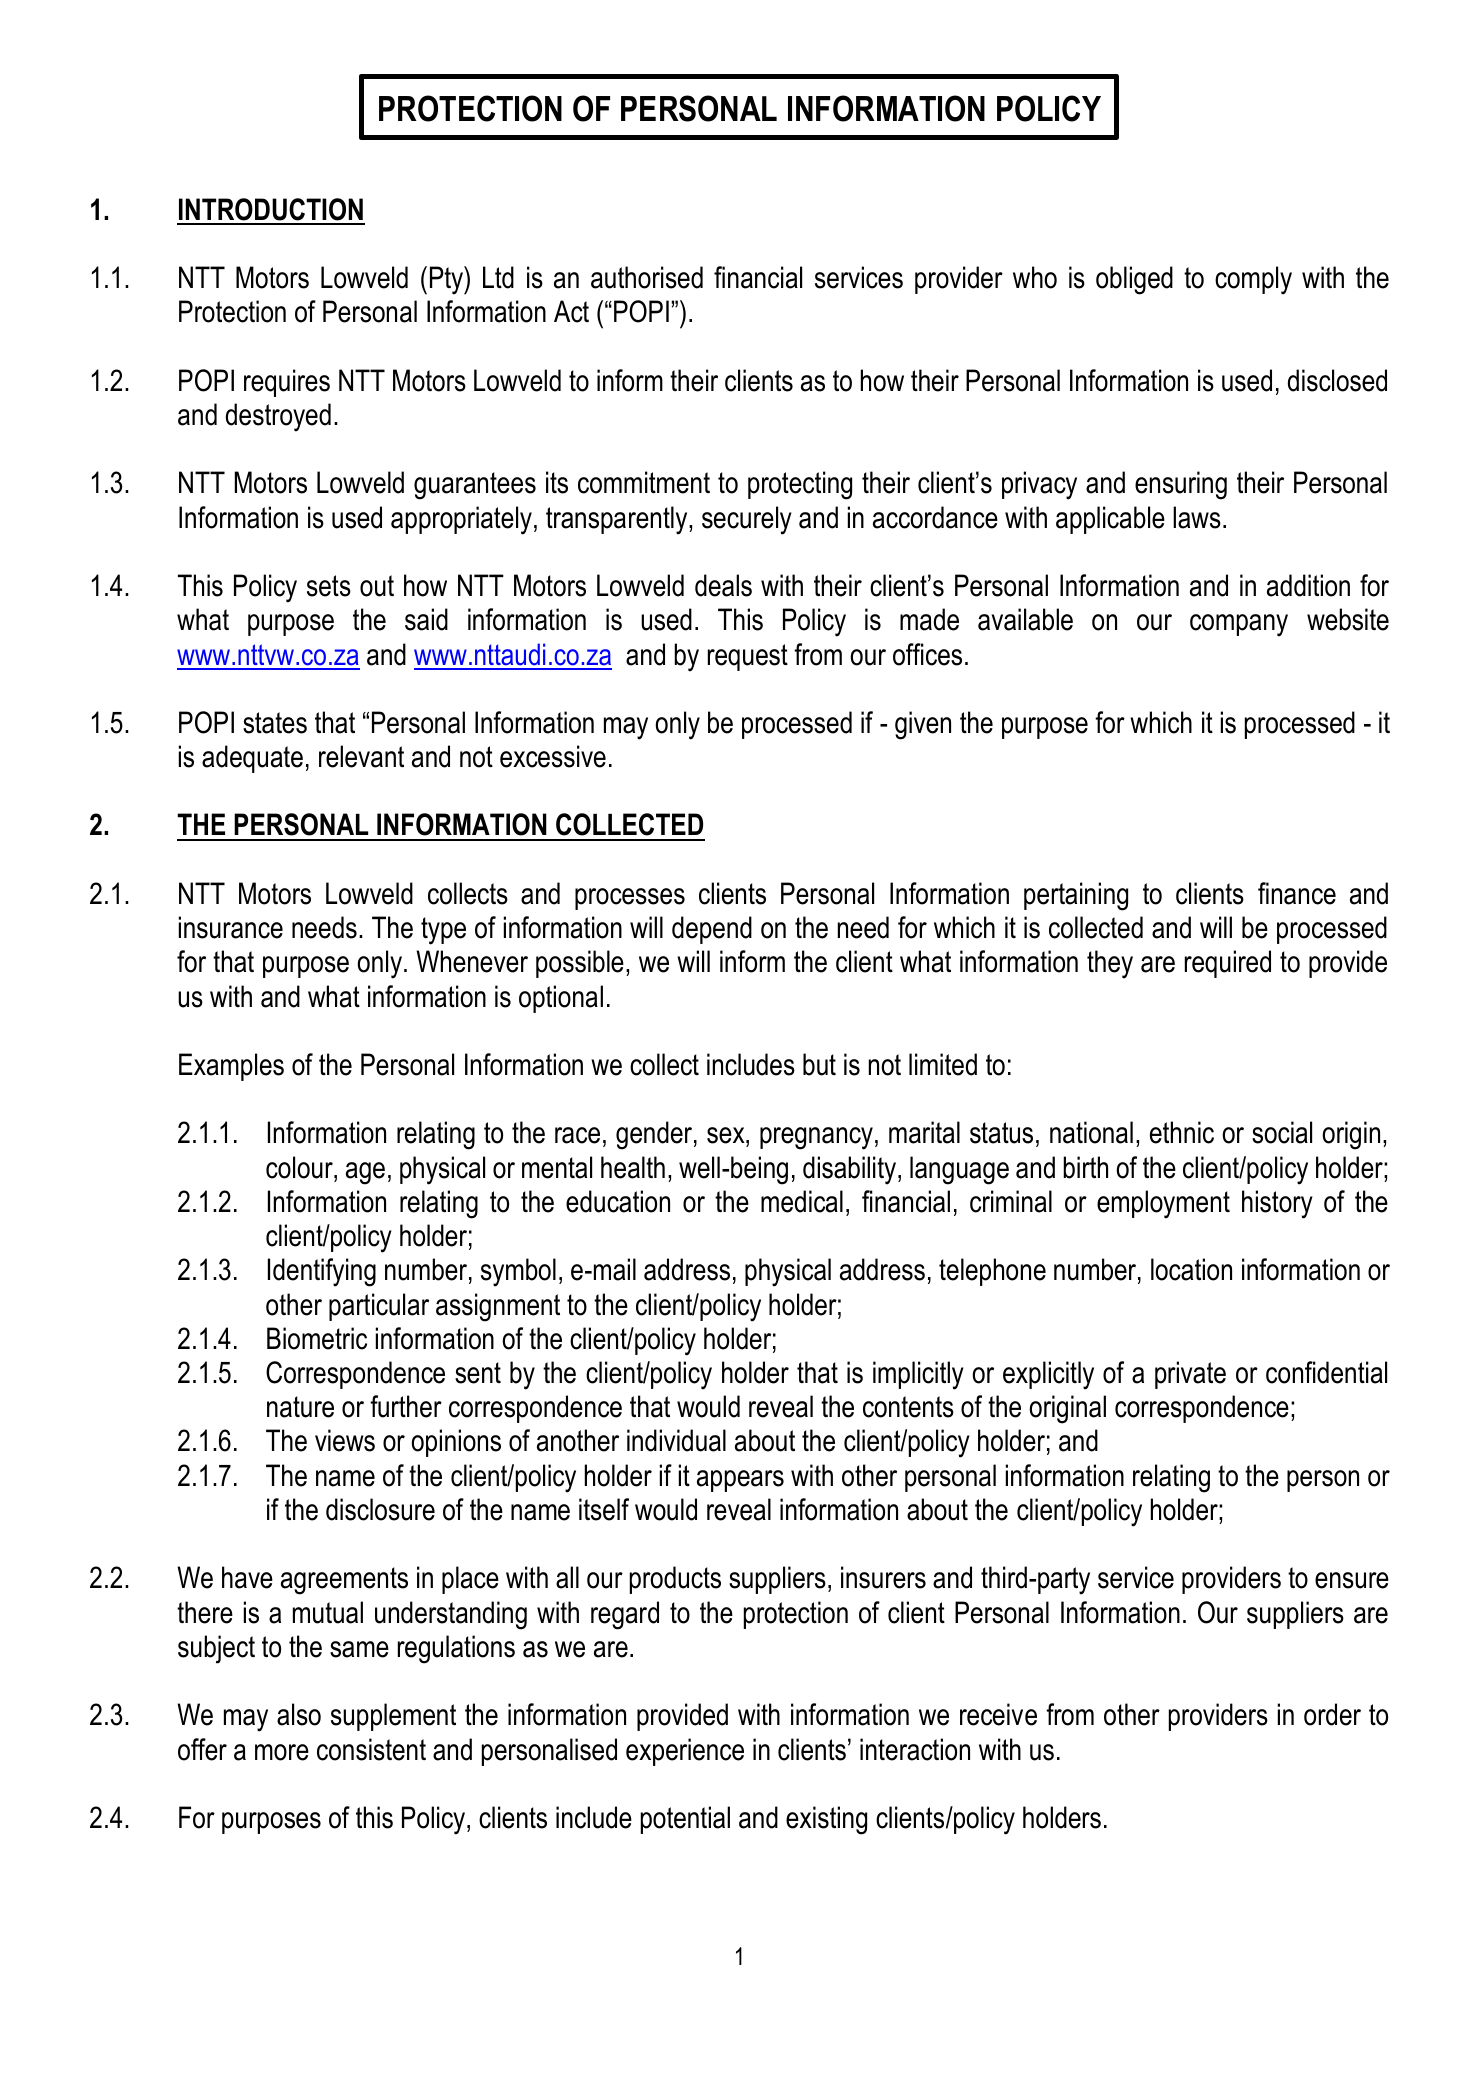  What do you see at coordinates (1253, 280) in the screenshot?
I see `comply` at bounding box center [1253, 280].
